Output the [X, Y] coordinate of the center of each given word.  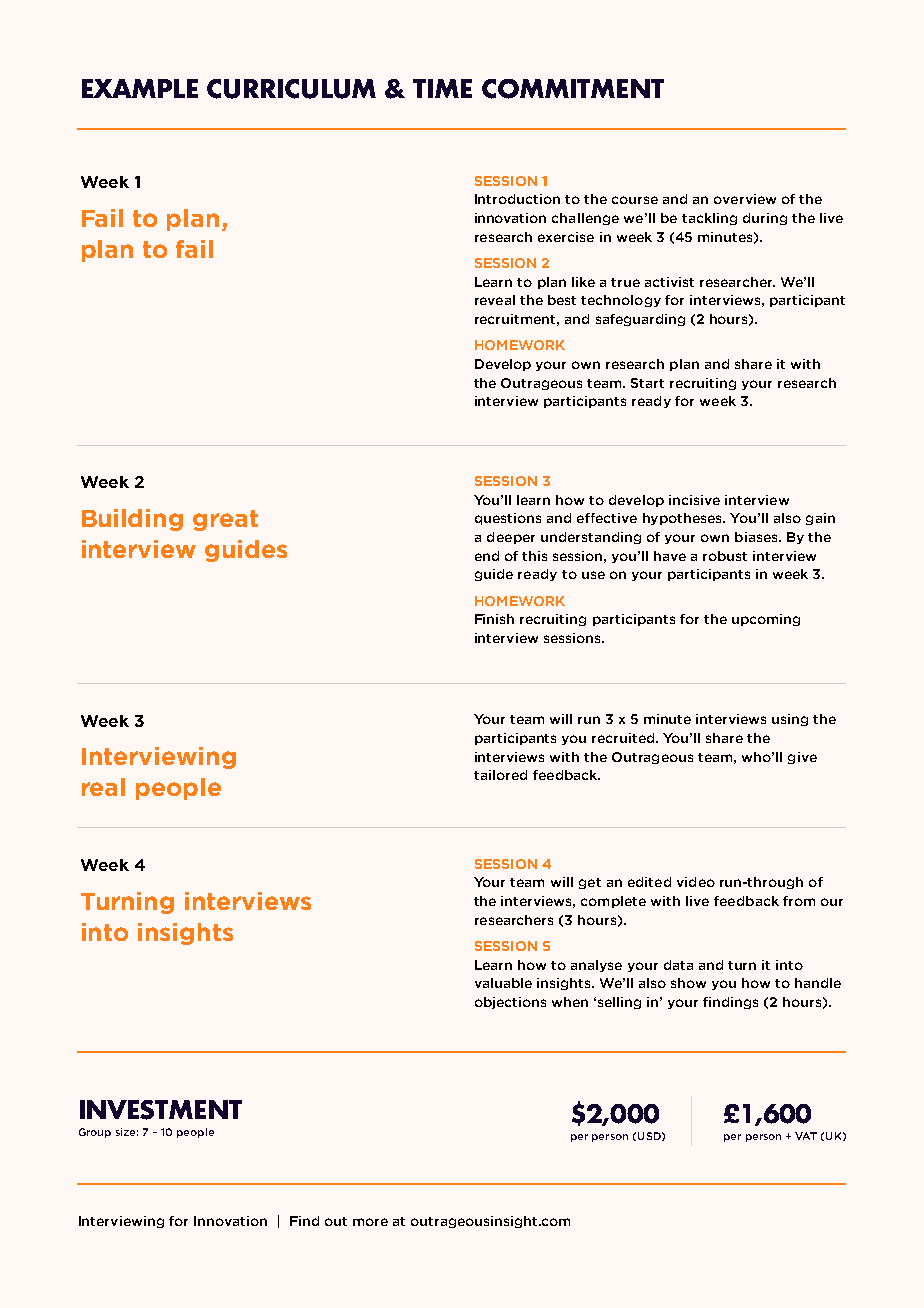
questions [508, 519]
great [225, 520]
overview [745, 199]
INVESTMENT [161, 1110]
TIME [442, 88]
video [696, 882]
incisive [694, 500]
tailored [500, 775]
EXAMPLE [140, 88]
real [103, 787]
